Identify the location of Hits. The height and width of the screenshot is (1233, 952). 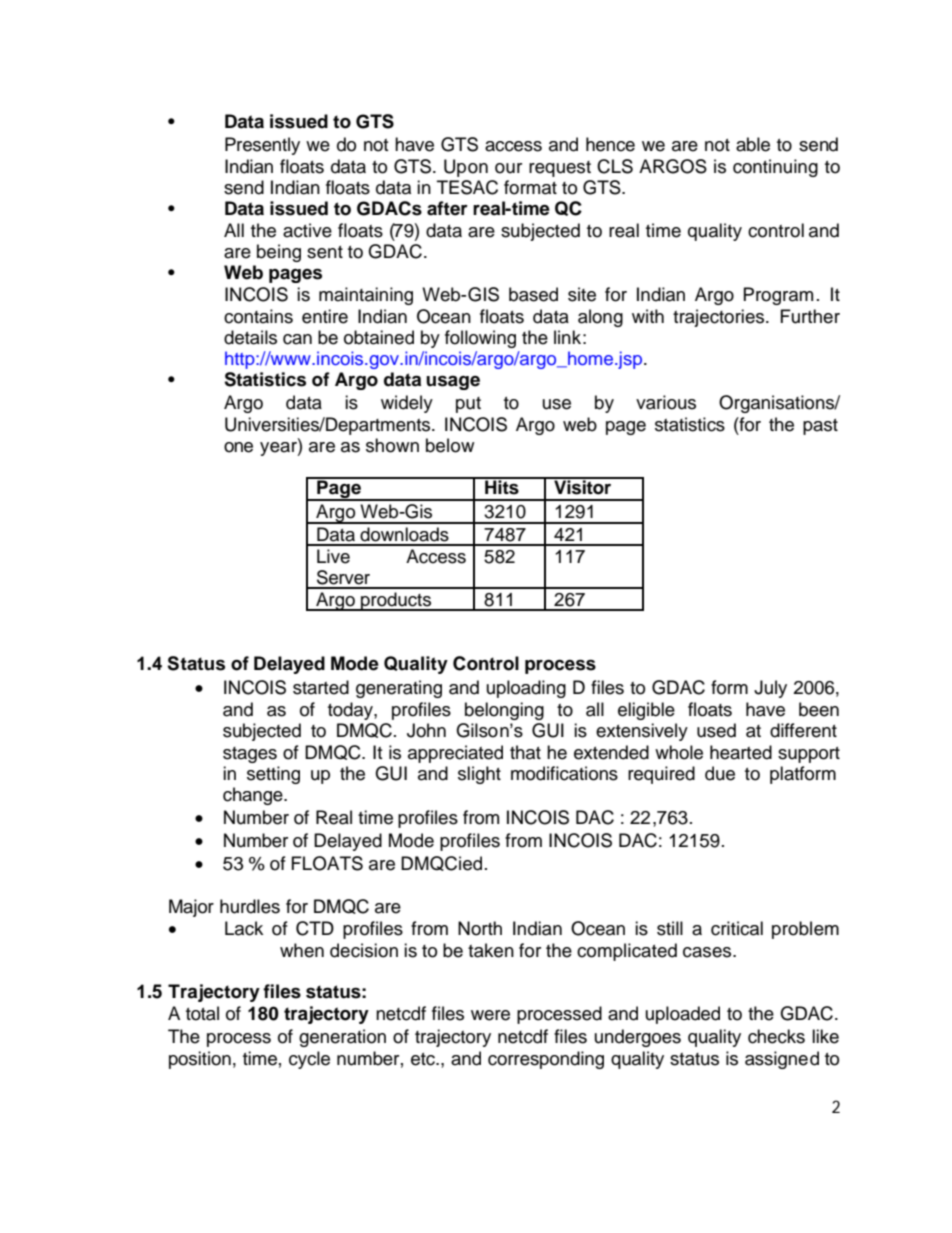
(502, 486).
